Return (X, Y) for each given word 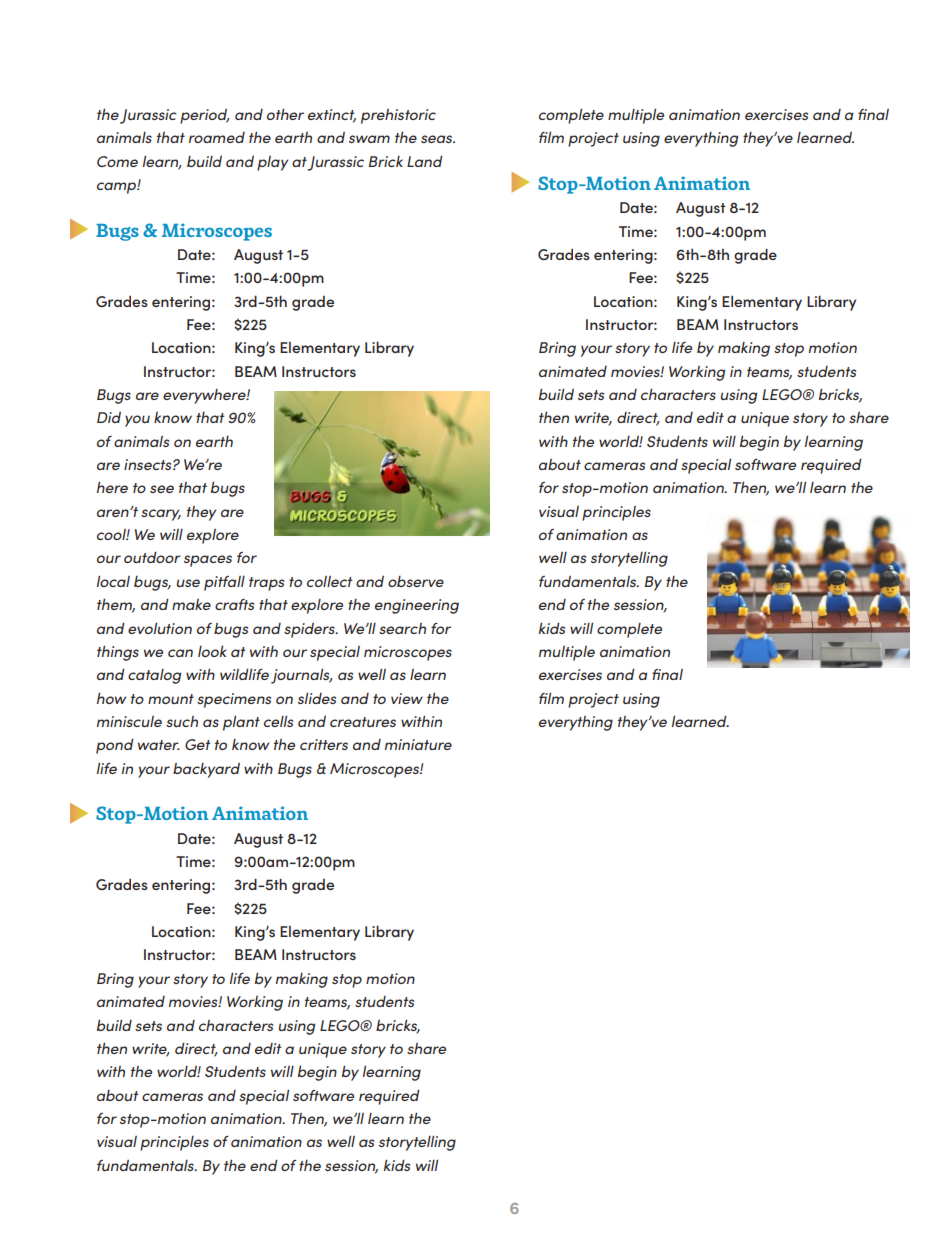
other (285, 114)
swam (369, 139)
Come (117, 161)
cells (278, 721)
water (159, 745)
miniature (418, 744)
